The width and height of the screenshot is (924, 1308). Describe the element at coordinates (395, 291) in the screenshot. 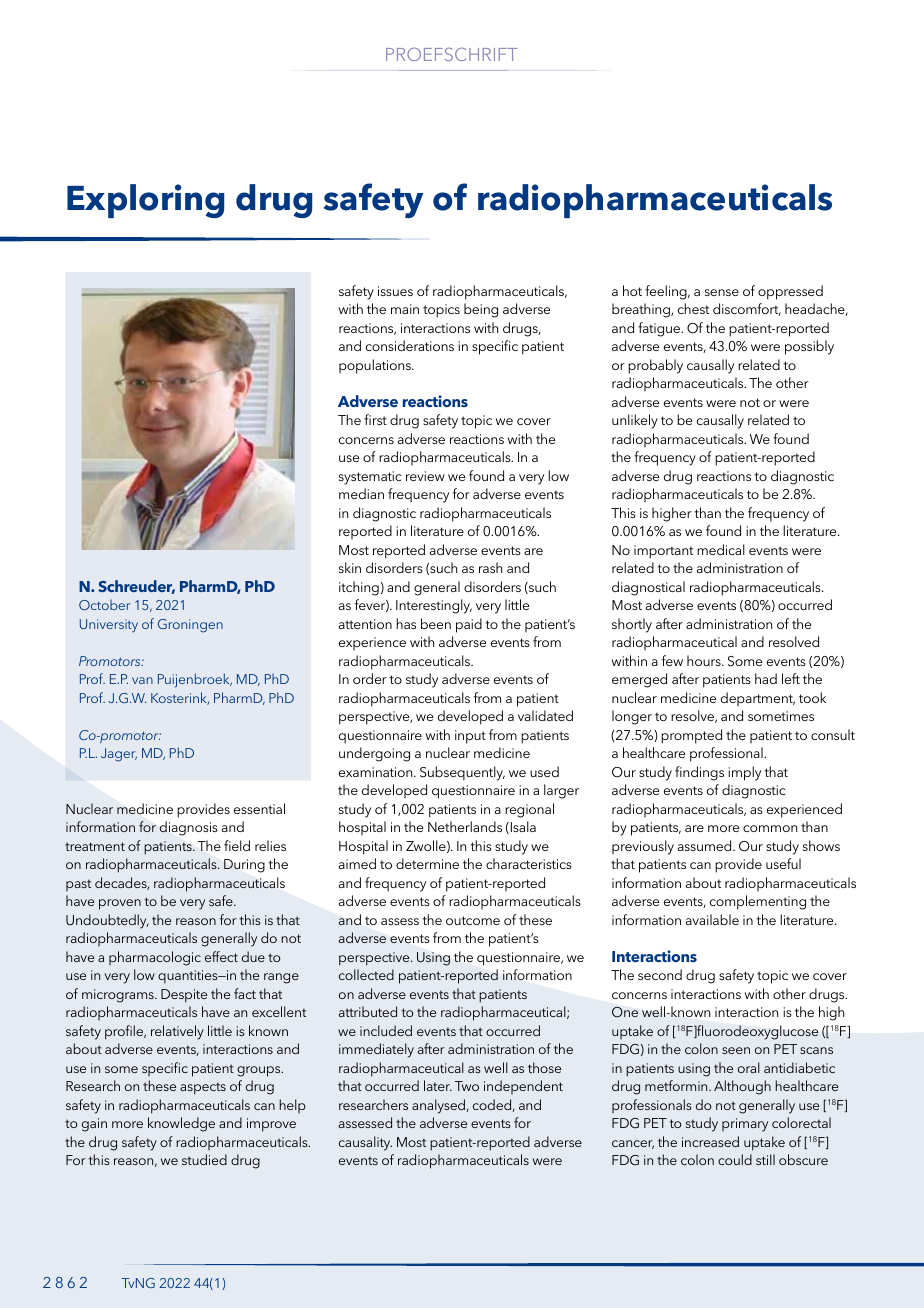

I see `issues` at that location.
